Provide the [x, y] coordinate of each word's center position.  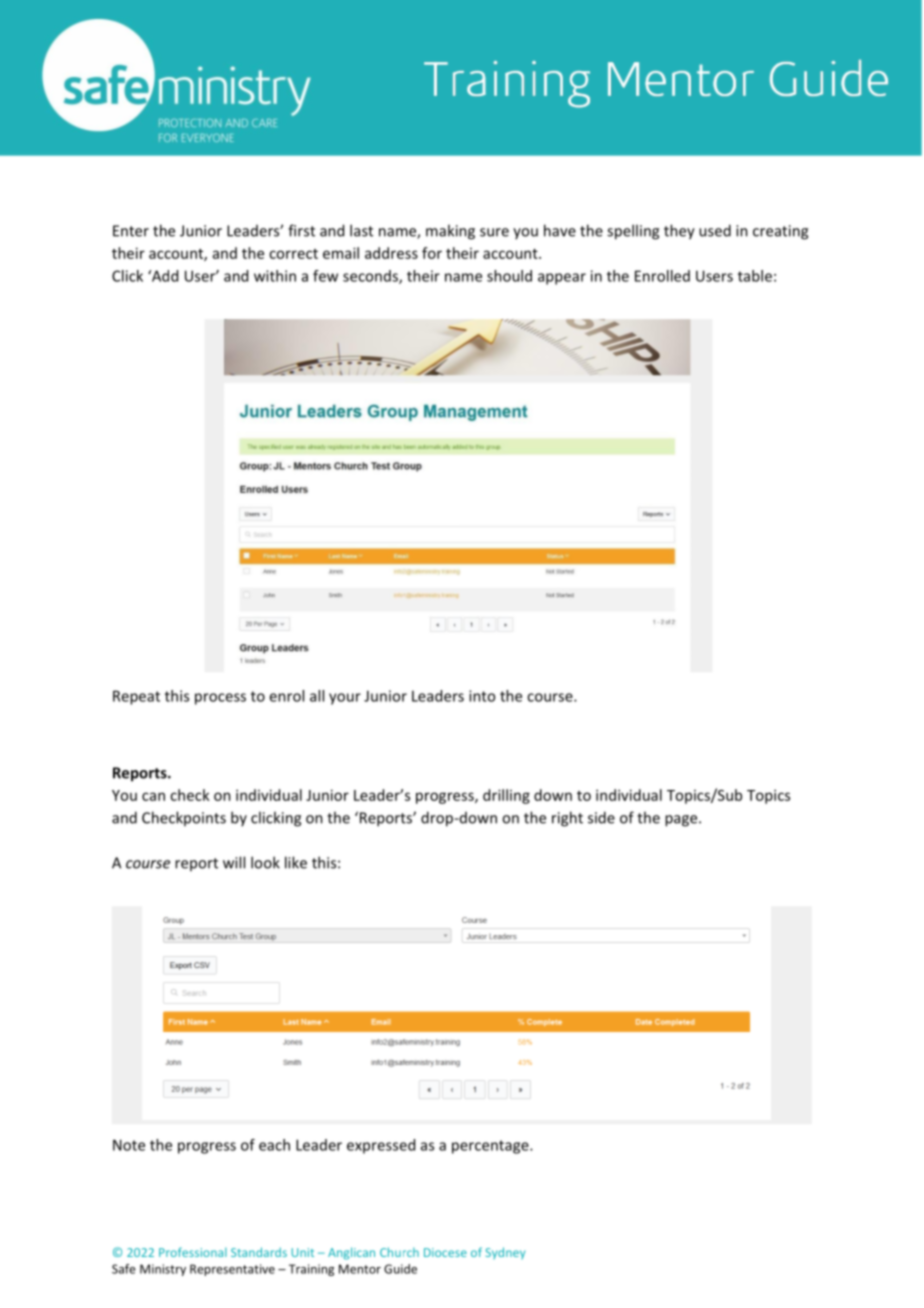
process [220, 699]
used [715, 230]
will [234, 862]
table [755, 276]
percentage [491, 1147]
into [482, 696]
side [601, 817]
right [567, 819]
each [274, 1145]
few [325, 276]
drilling [506, 796]
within [275, 276]
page [682, 821]
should [509, 276]
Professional [193, 1252]
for [432, 253]
